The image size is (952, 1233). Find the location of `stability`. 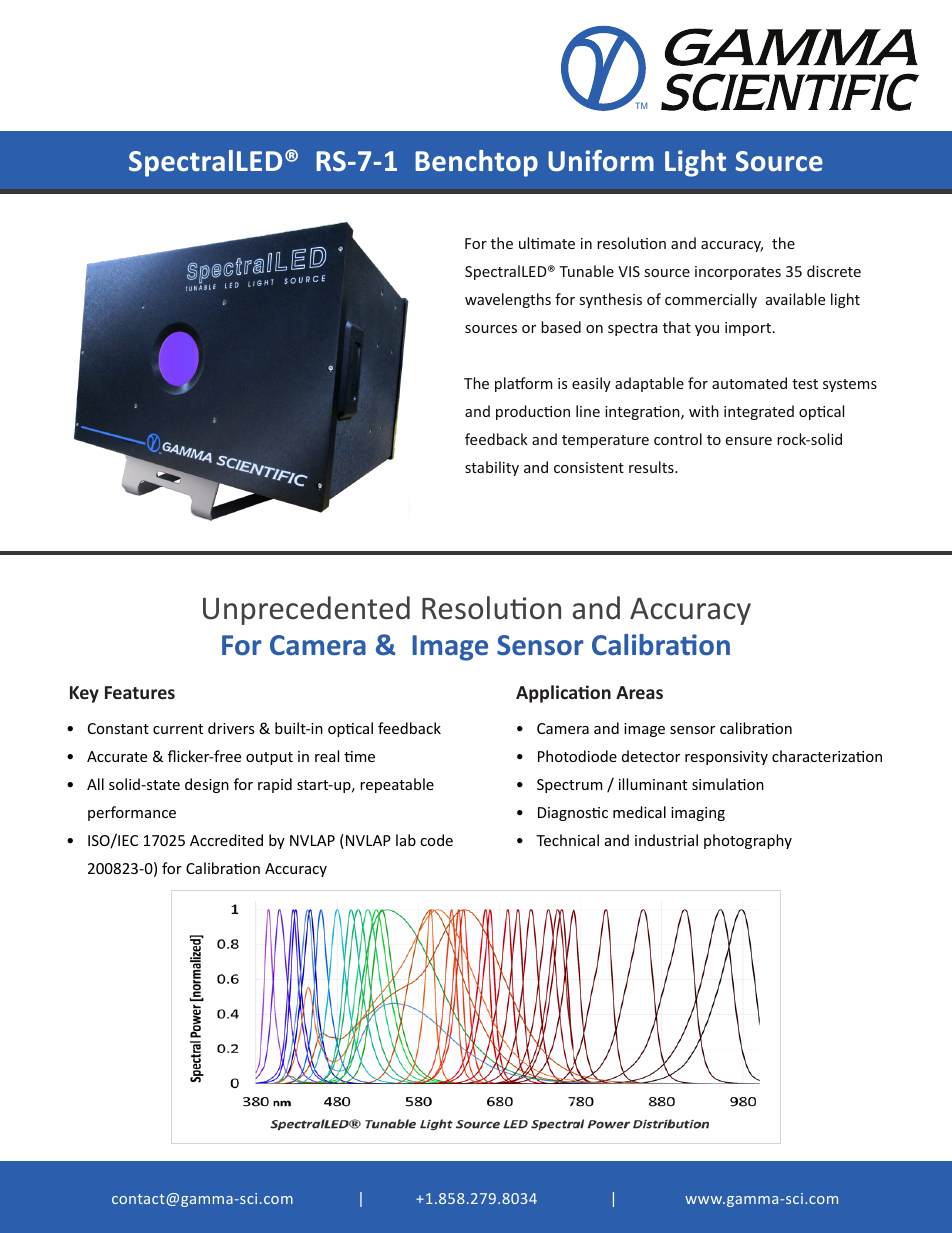

stability is located at coordinates (492, 468).
